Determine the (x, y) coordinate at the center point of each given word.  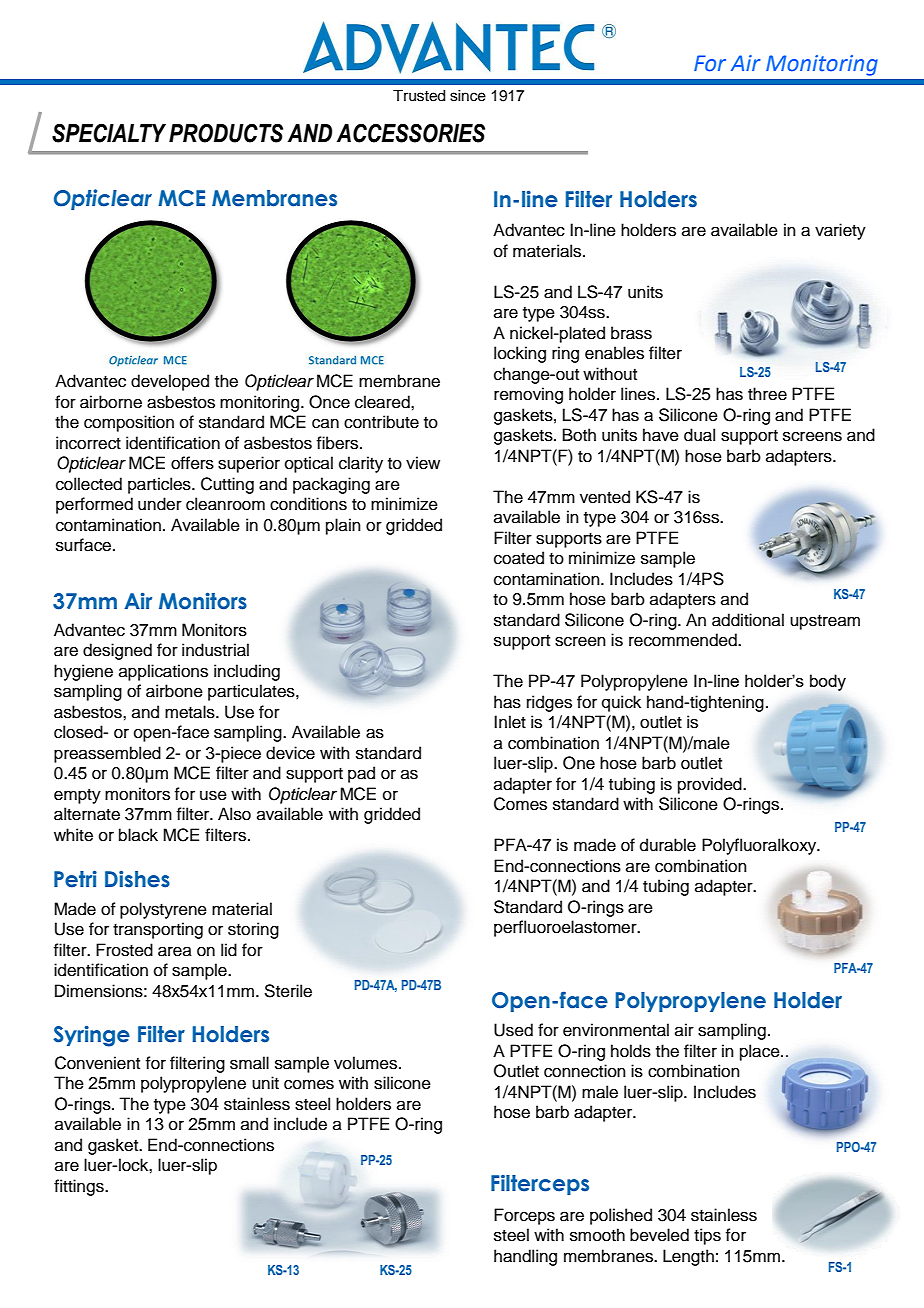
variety (840, 231)
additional (748, 620)
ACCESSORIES (411, 133)
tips (707, 1236)
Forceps (524, 1216)
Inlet (510, 722)
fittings (80, 1187)
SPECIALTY (109, 133)
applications (163, 672)
